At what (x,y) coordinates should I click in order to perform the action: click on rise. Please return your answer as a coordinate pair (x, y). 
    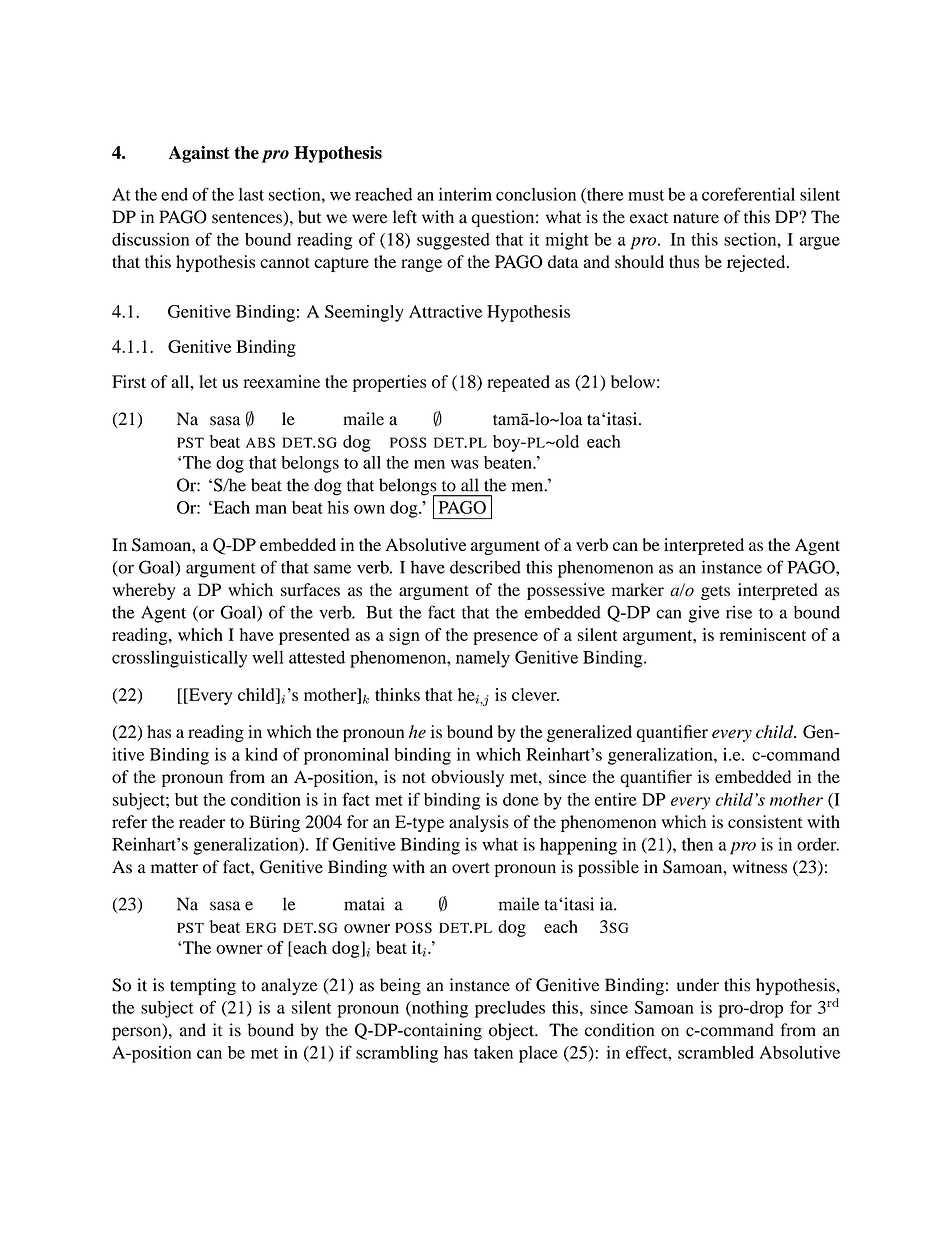
    Looking at the image, I should click on (739, 612).
